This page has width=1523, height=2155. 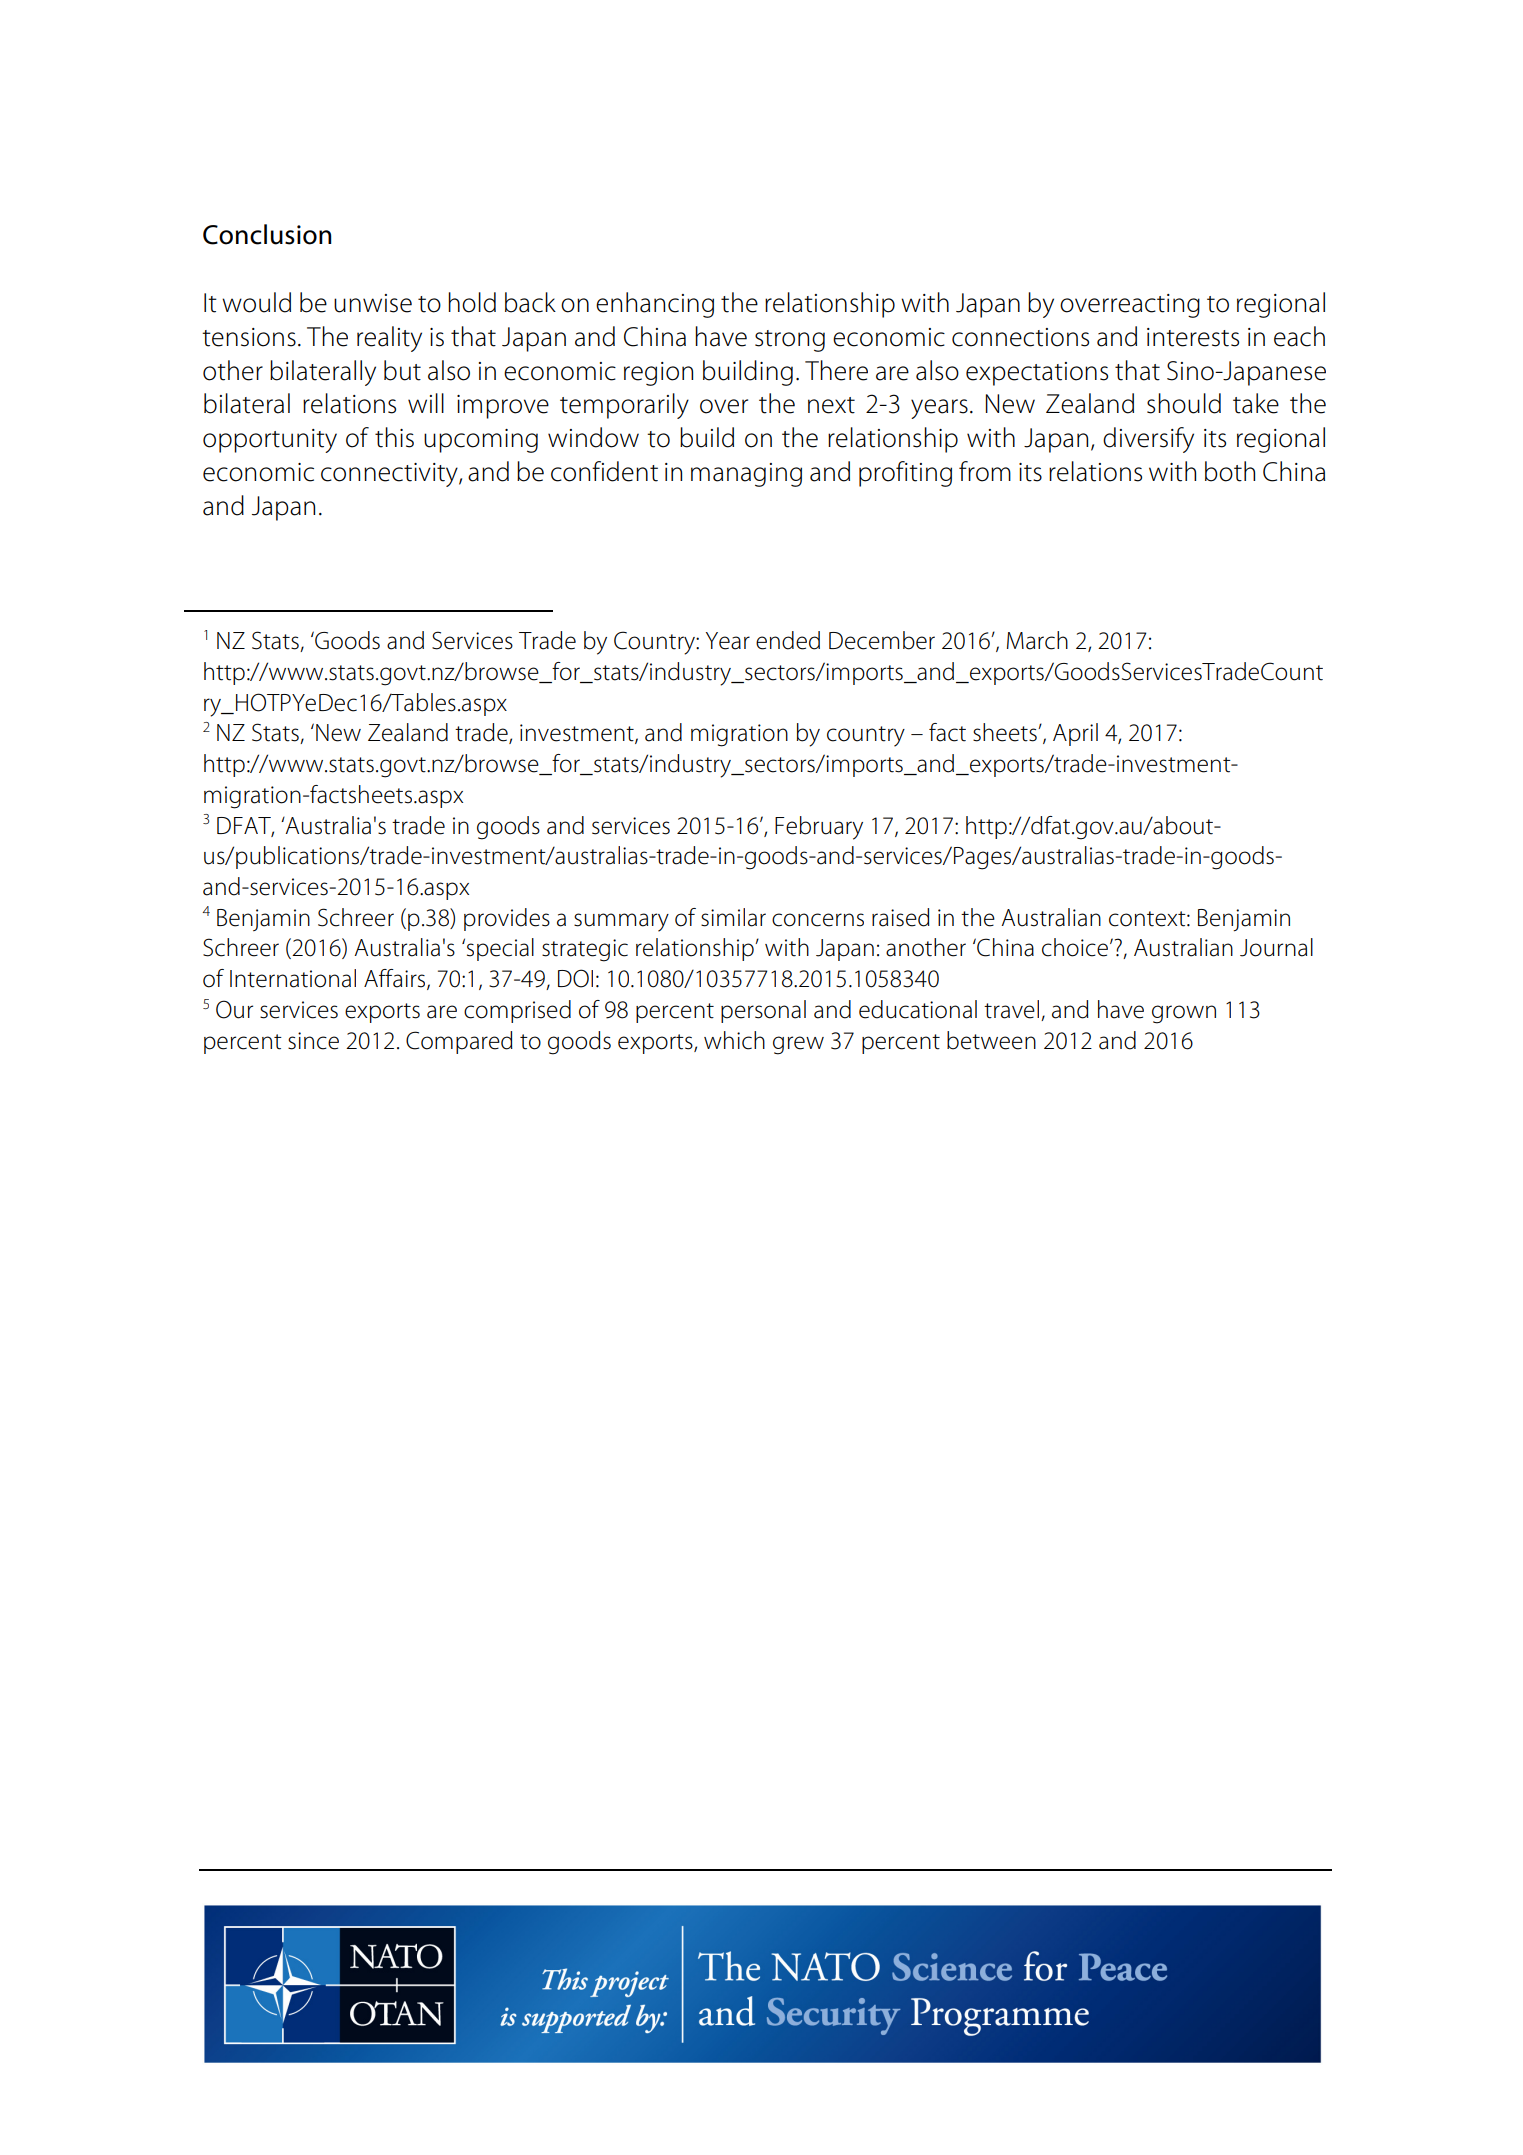 What do you see at coordinates (819, 828) in the page?
I see `February` at bounding box center [819, 828].
